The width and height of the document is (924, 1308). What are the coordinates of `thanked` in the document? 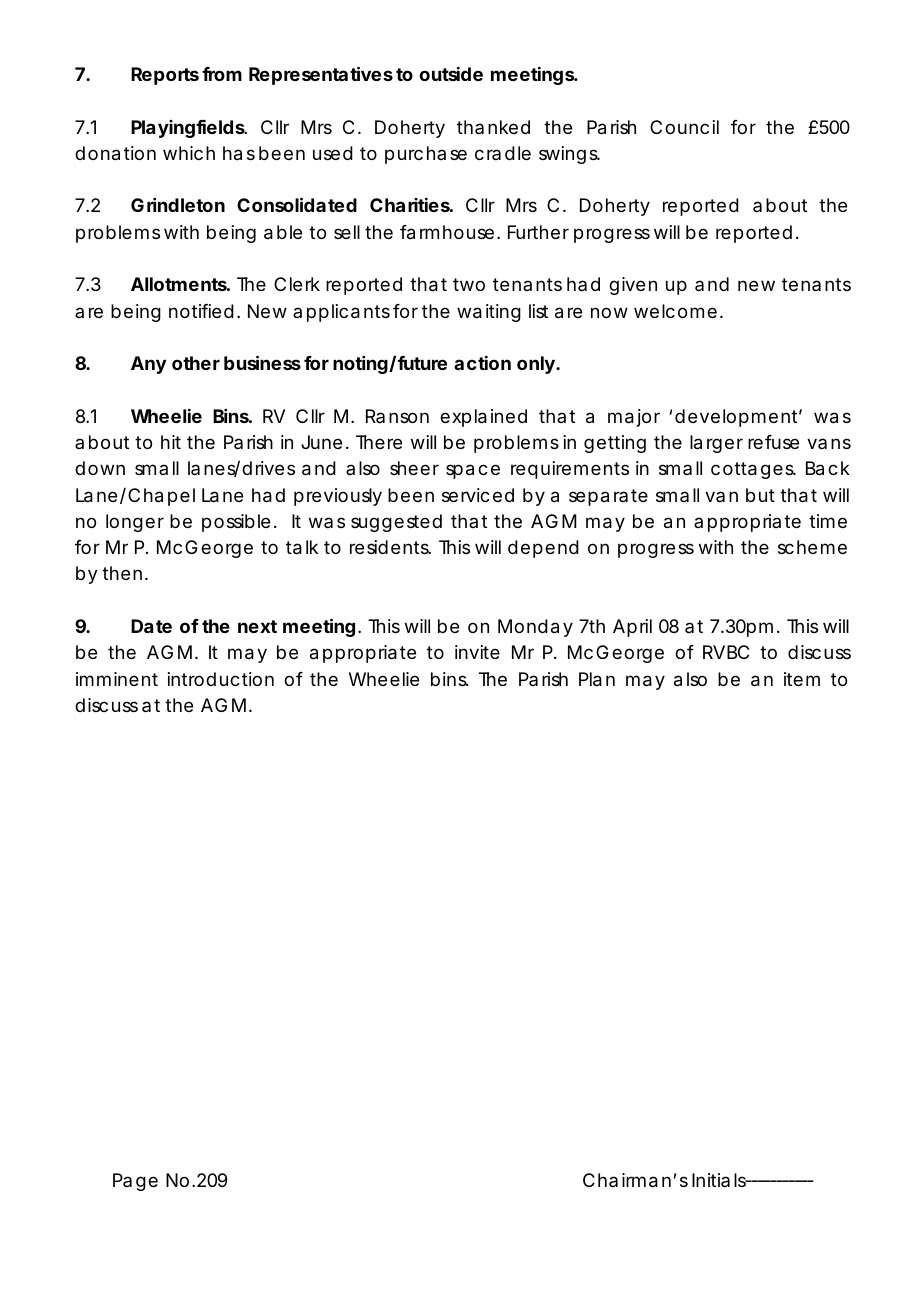 It's located at (493, 127).
